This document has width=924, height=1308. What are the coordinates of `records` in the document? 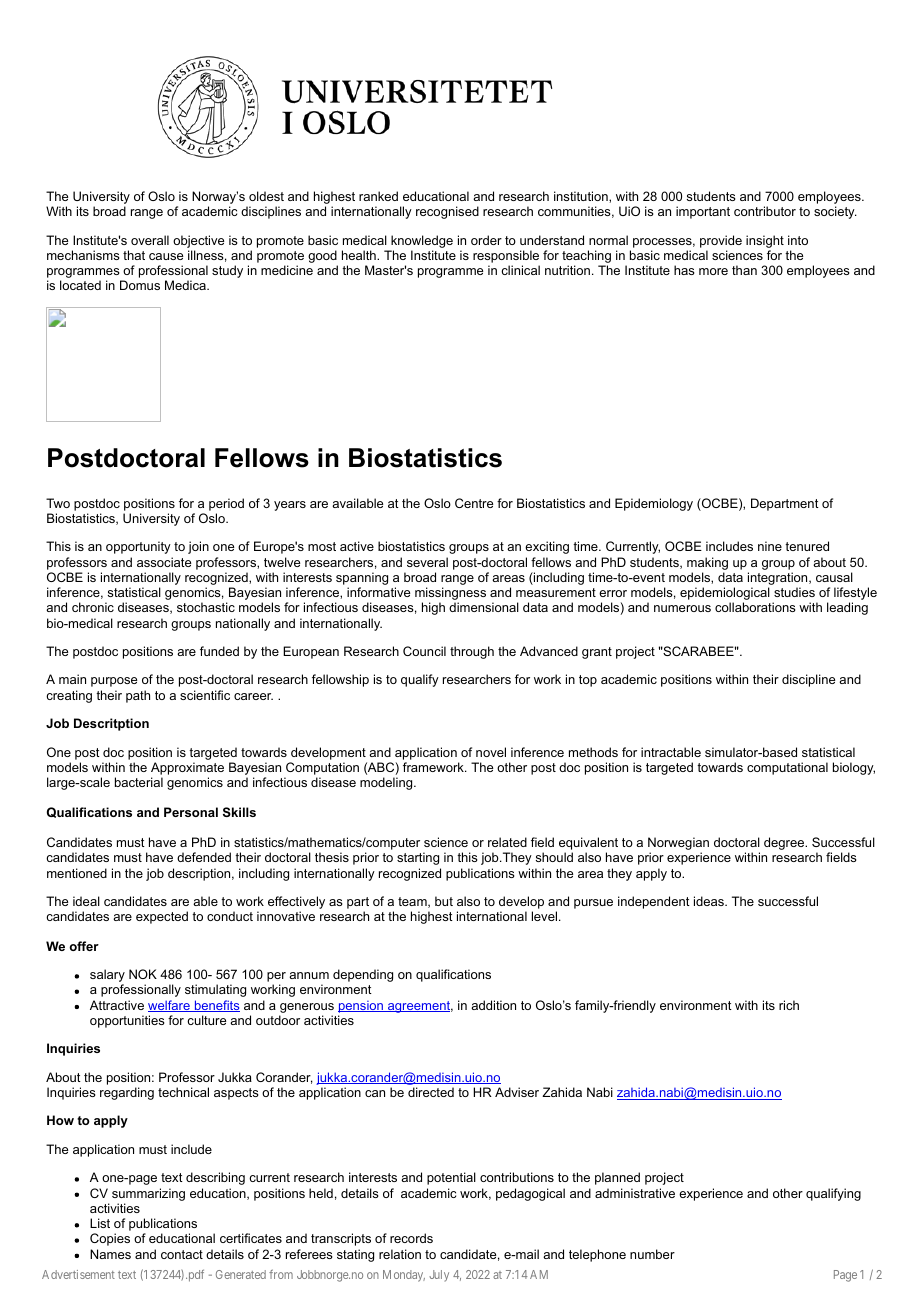 It's located at (411, 1238).
